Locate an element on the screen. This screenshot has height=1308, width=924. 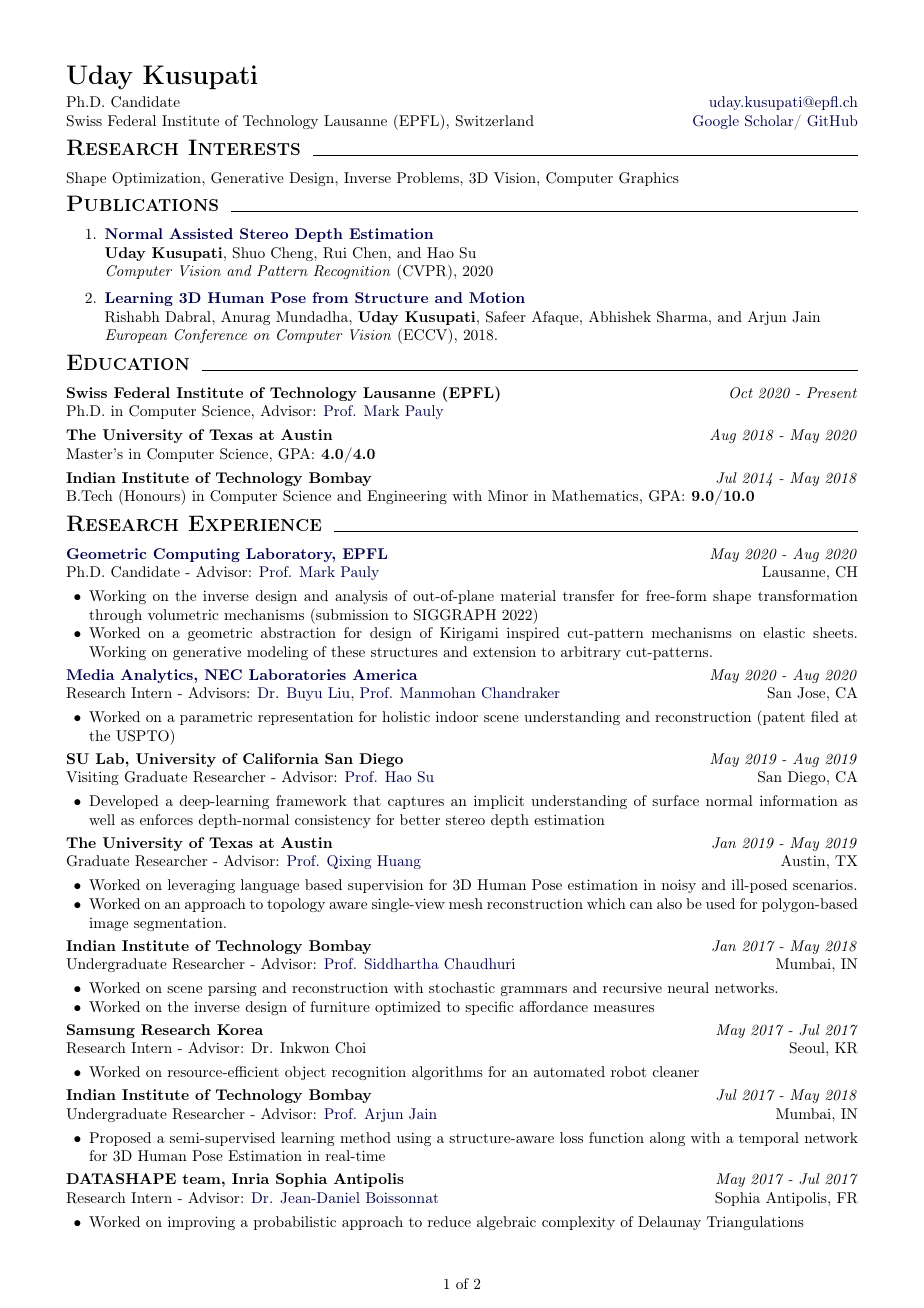
Optimization is located at coordinates (157, 179).
